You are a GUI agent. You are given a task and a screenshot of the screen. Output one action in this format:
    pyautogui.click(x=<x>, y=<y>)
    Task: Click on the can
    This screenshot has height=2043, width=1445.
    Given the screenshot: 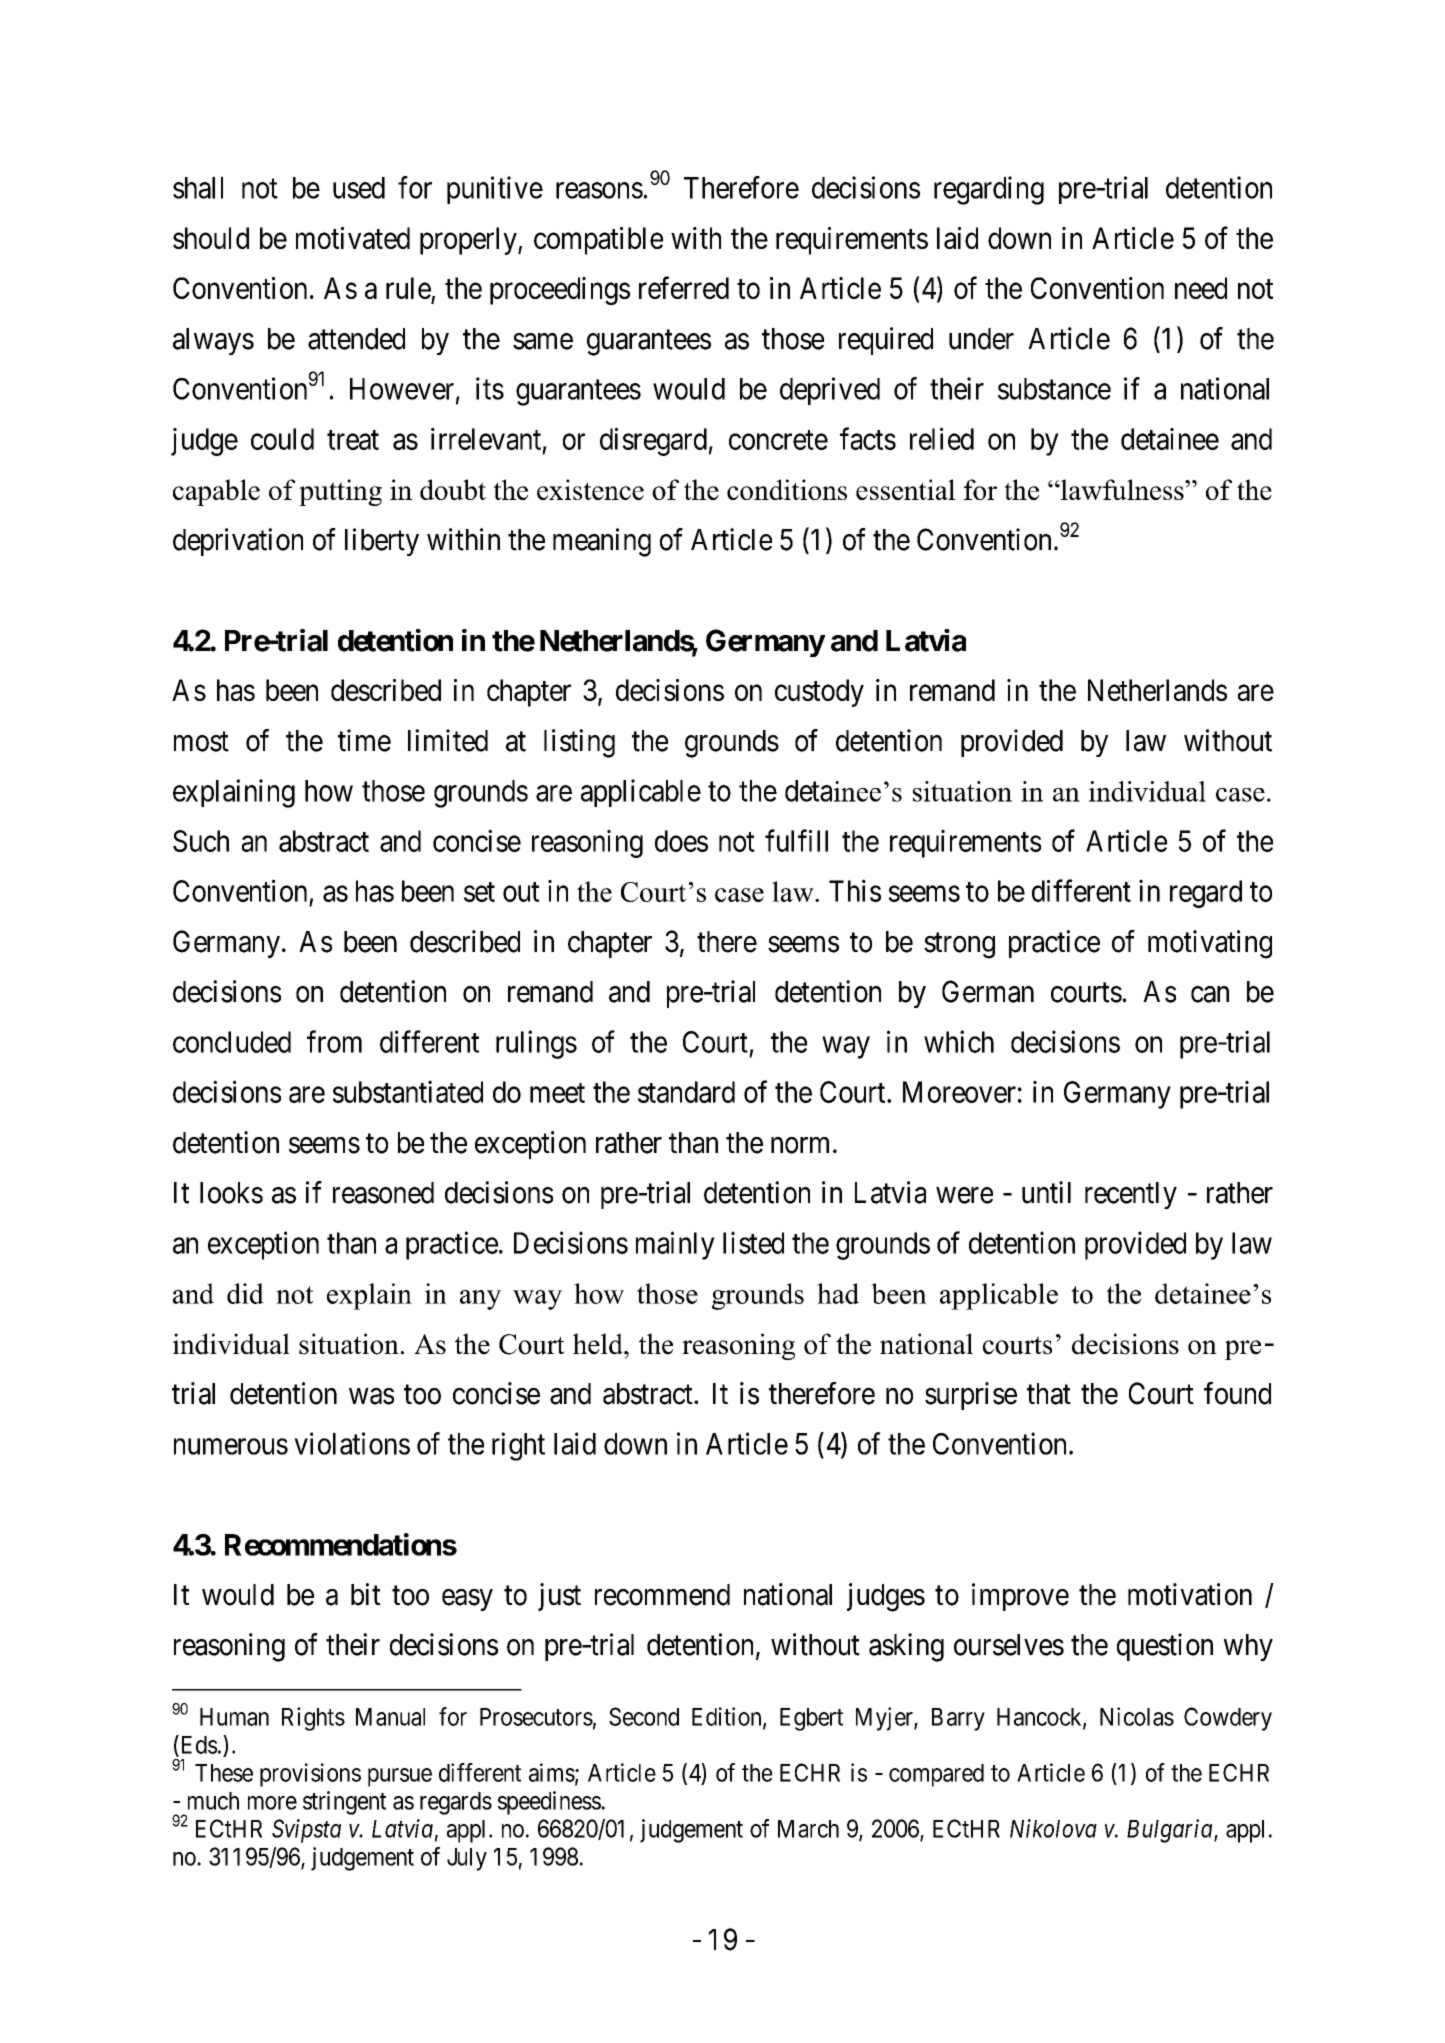 What is the action you would take?
    pyautogui.click(x=1210, y=994)
